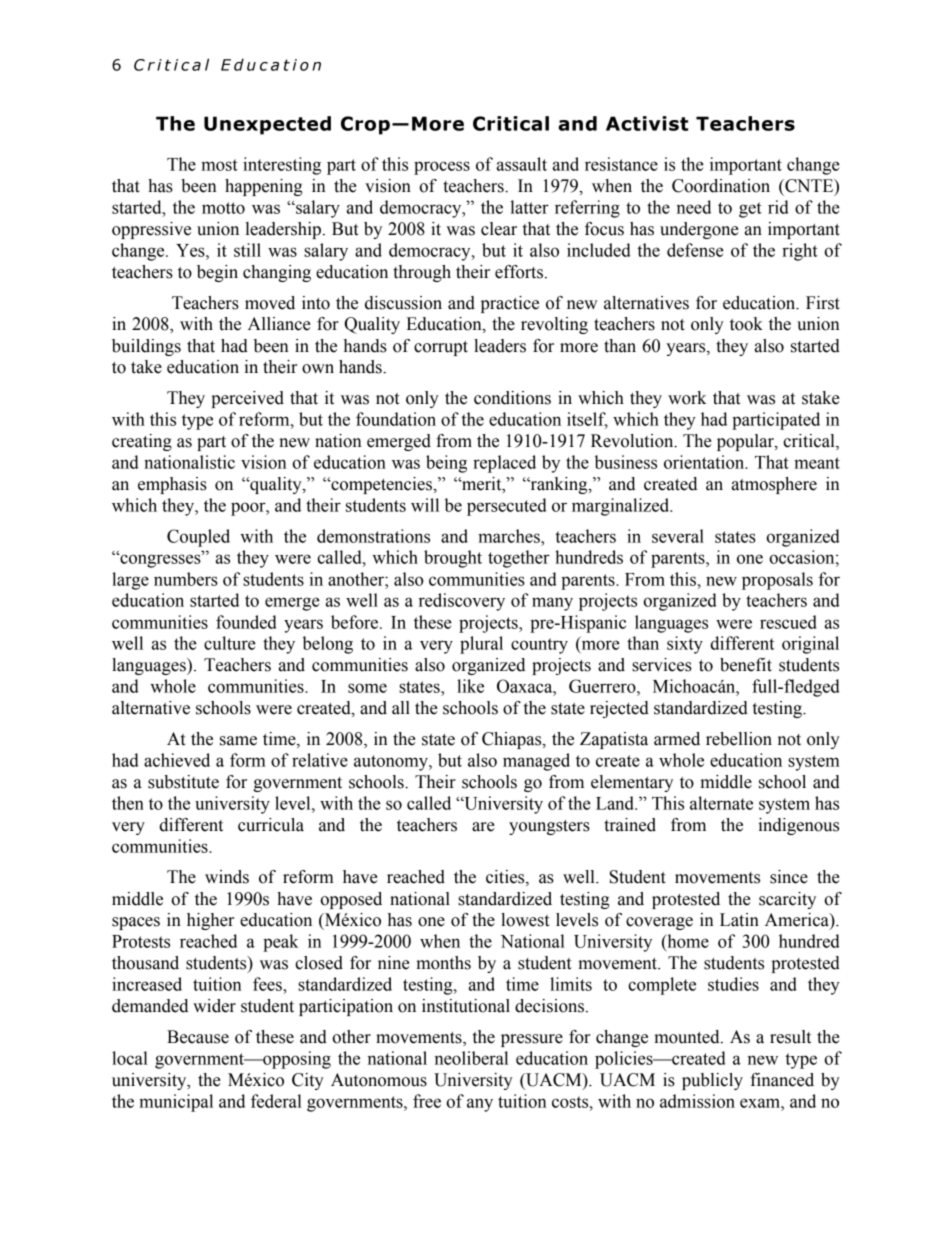 This document has width=952, height=1233. What do you see at coordinates (247, 399) in the document?
I see `perceived` at bounding box center [247, 399].
